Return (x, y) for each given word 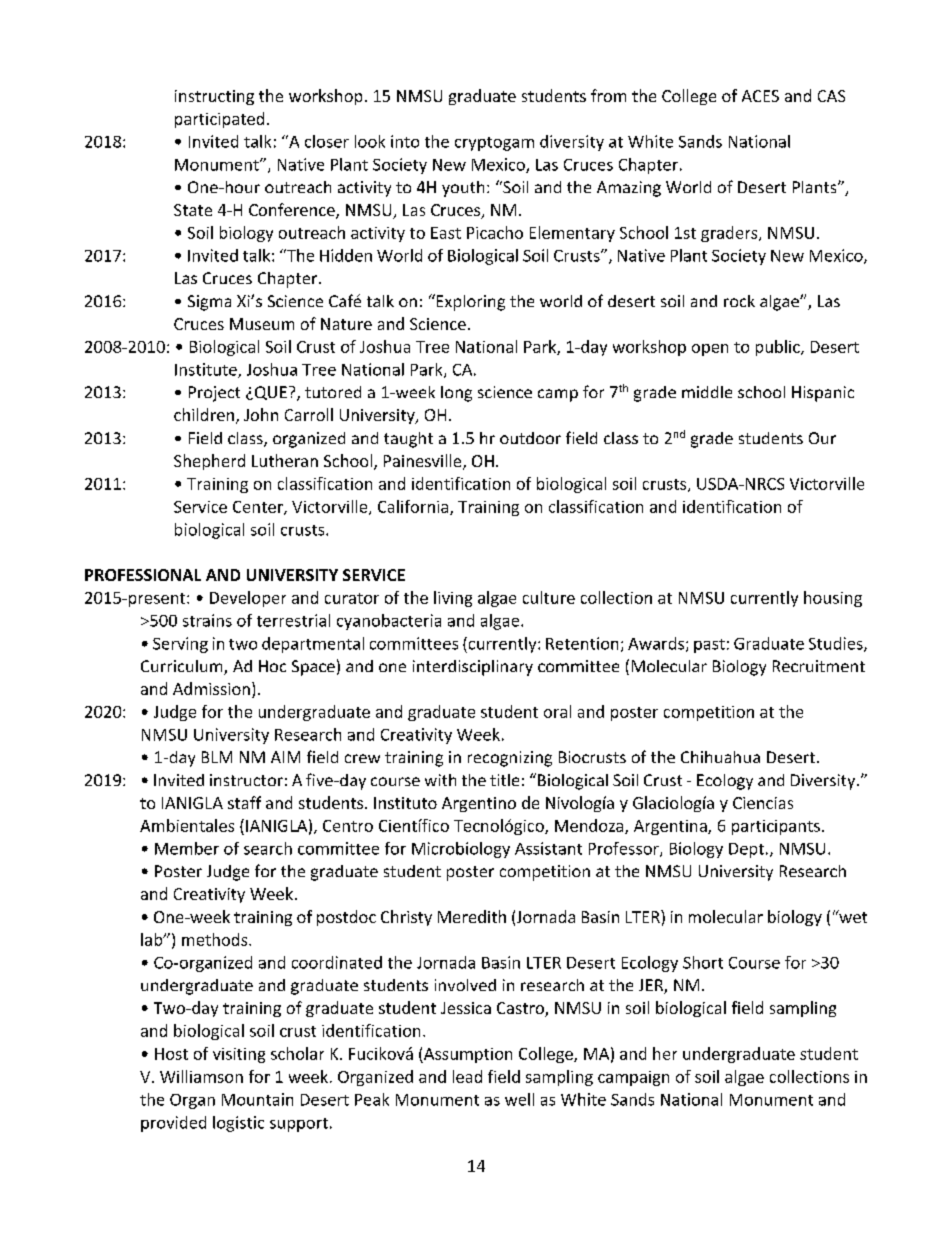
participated (219, 120)
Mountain (257, 1099)
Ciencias (763, 803)
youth (463, 189)
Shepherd (209, 462)
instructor (246, 780)
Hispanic (823, 394)
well (519, 1099)
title (504, 780)
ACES (760, 96)
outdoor (530, 438)
